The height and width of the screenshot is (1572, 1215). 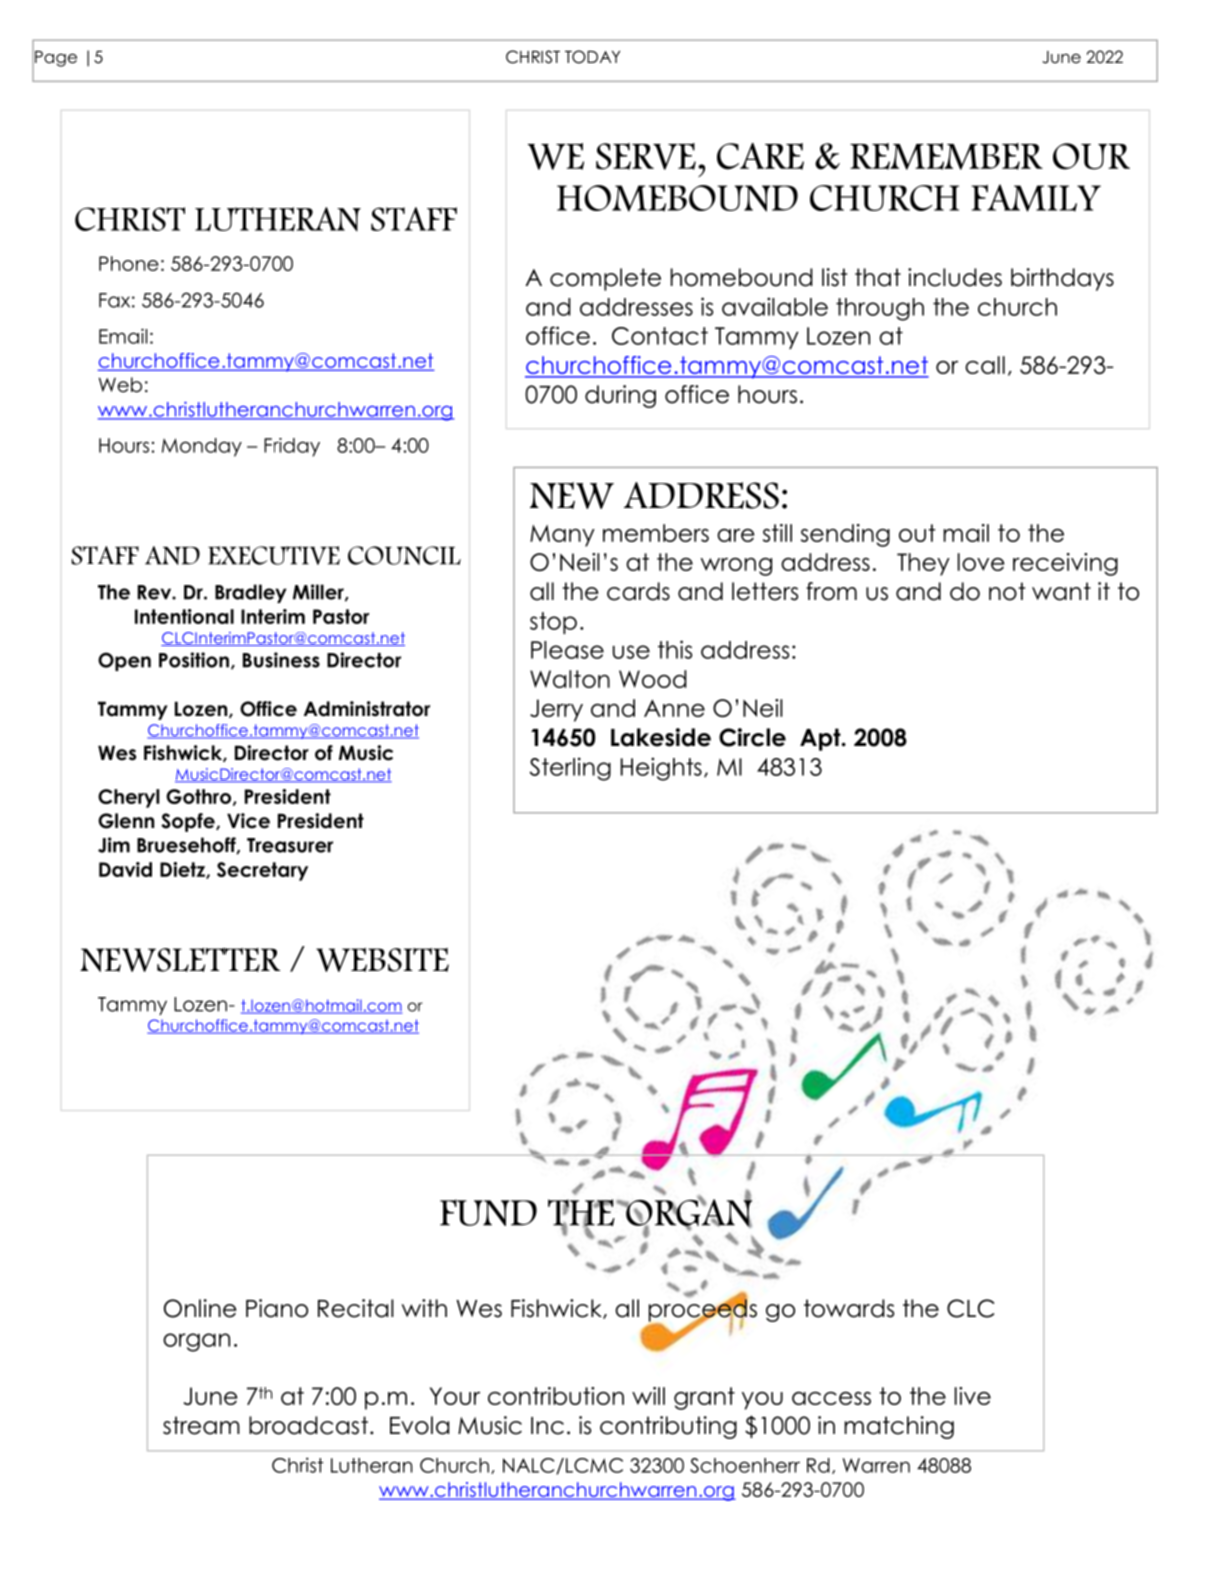 I want to click on Vice, so click(x=248, y=821).
